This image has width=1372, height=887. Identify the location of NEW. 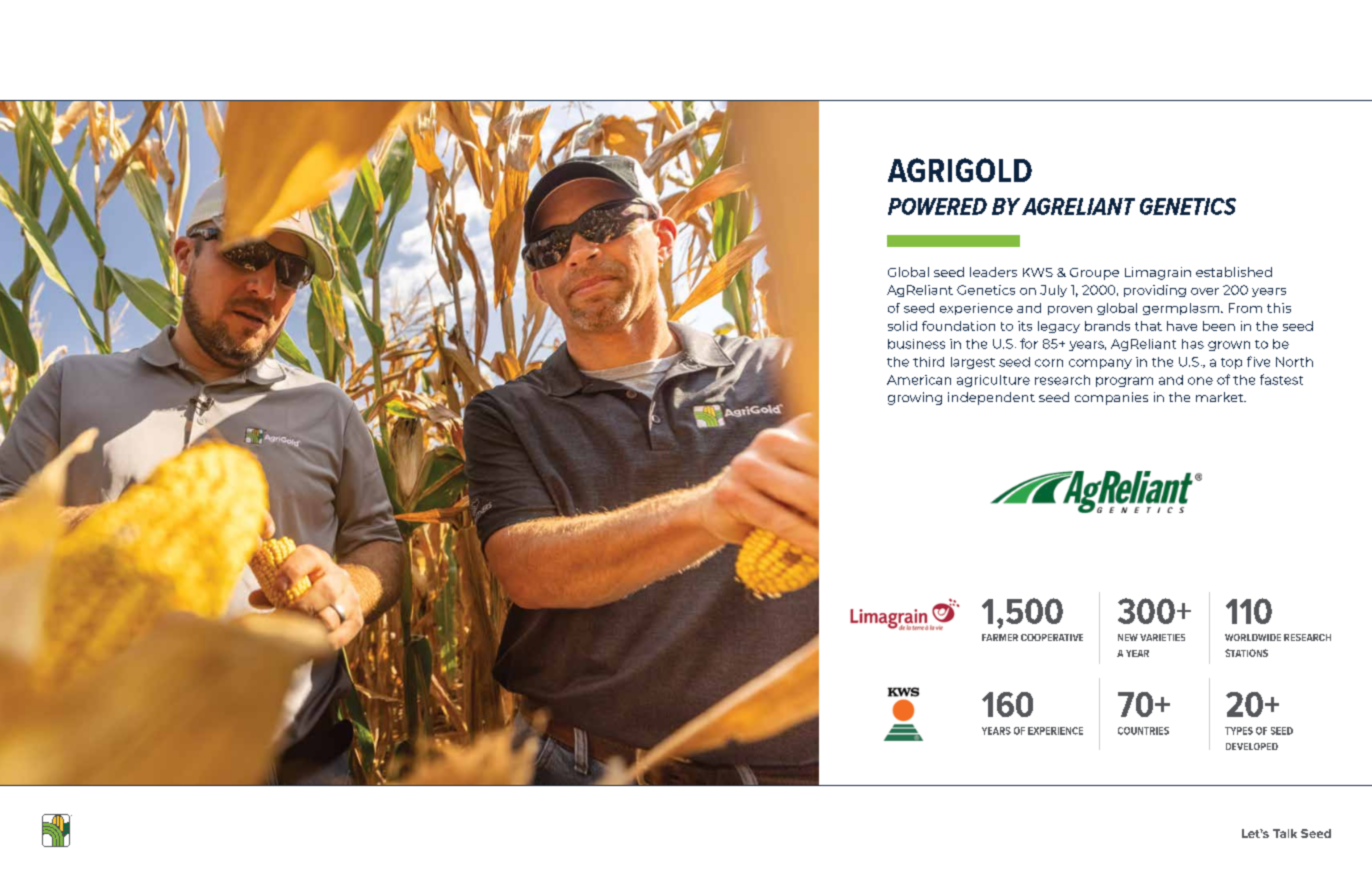
(1128, 637).
